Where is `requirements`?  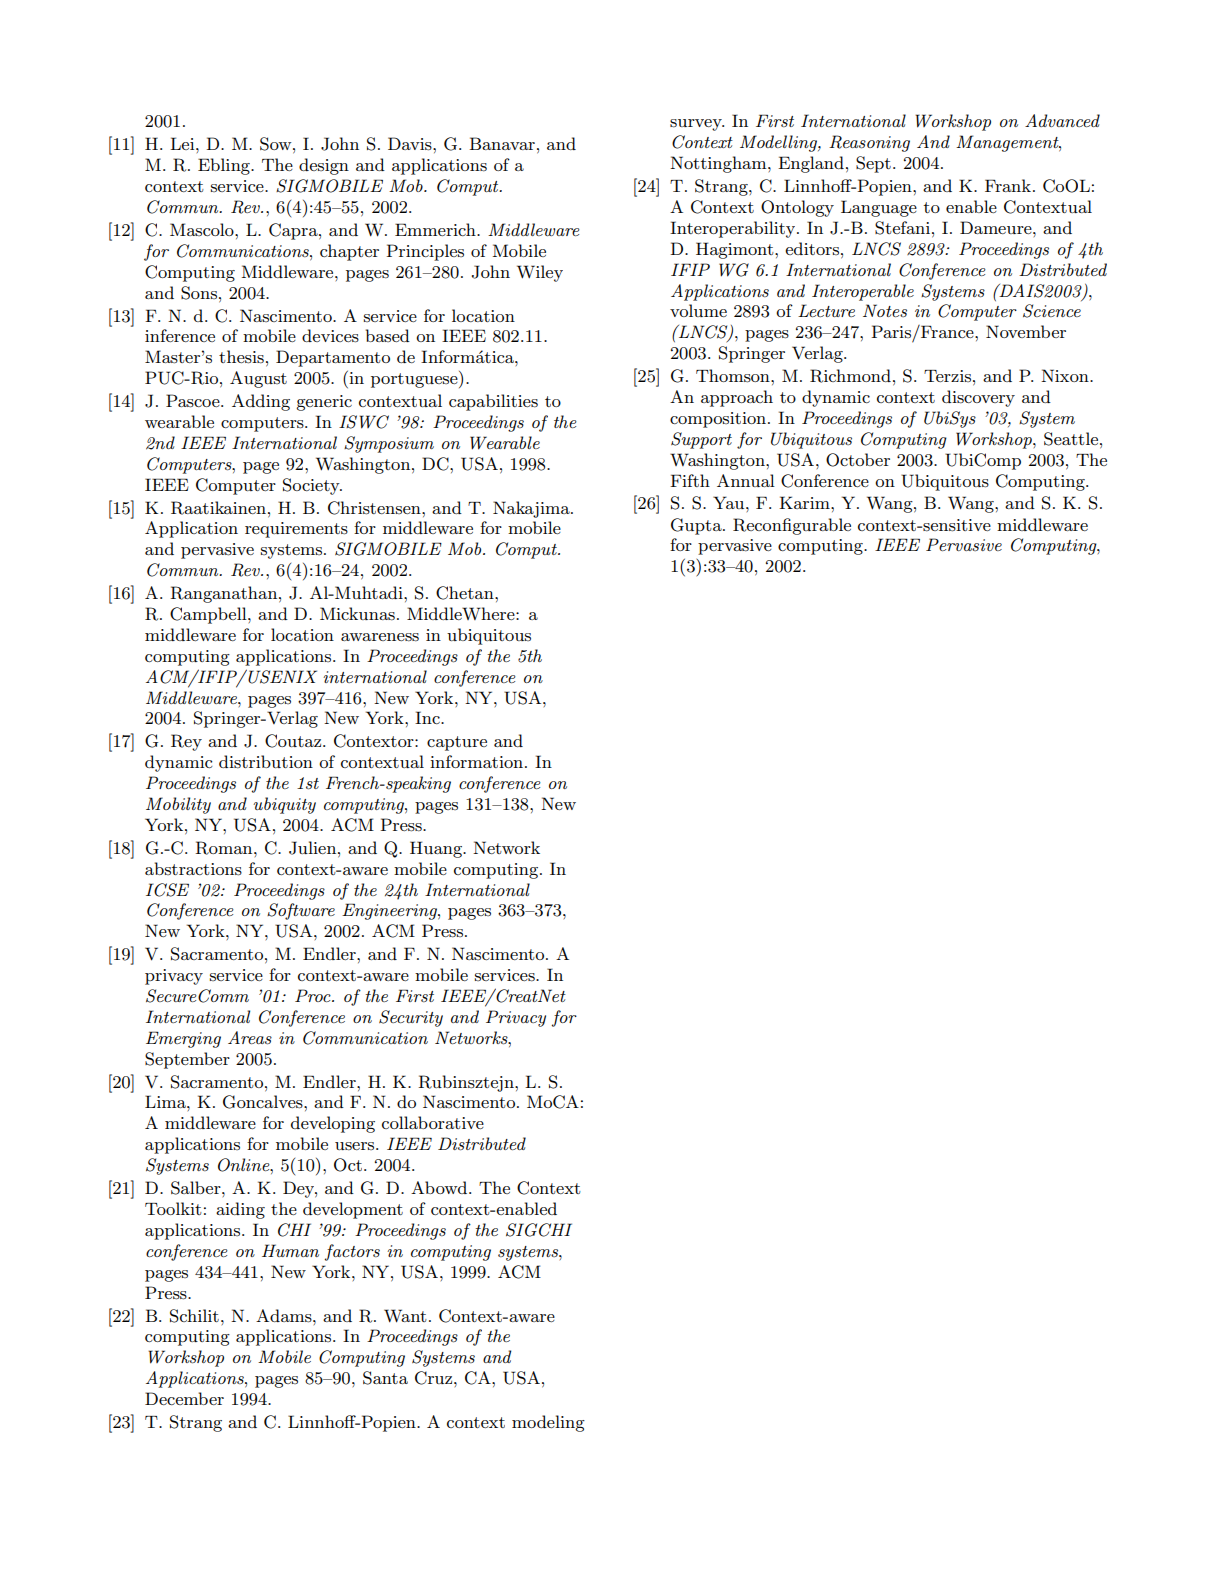 requirements is located at coordinates (296, 530).
